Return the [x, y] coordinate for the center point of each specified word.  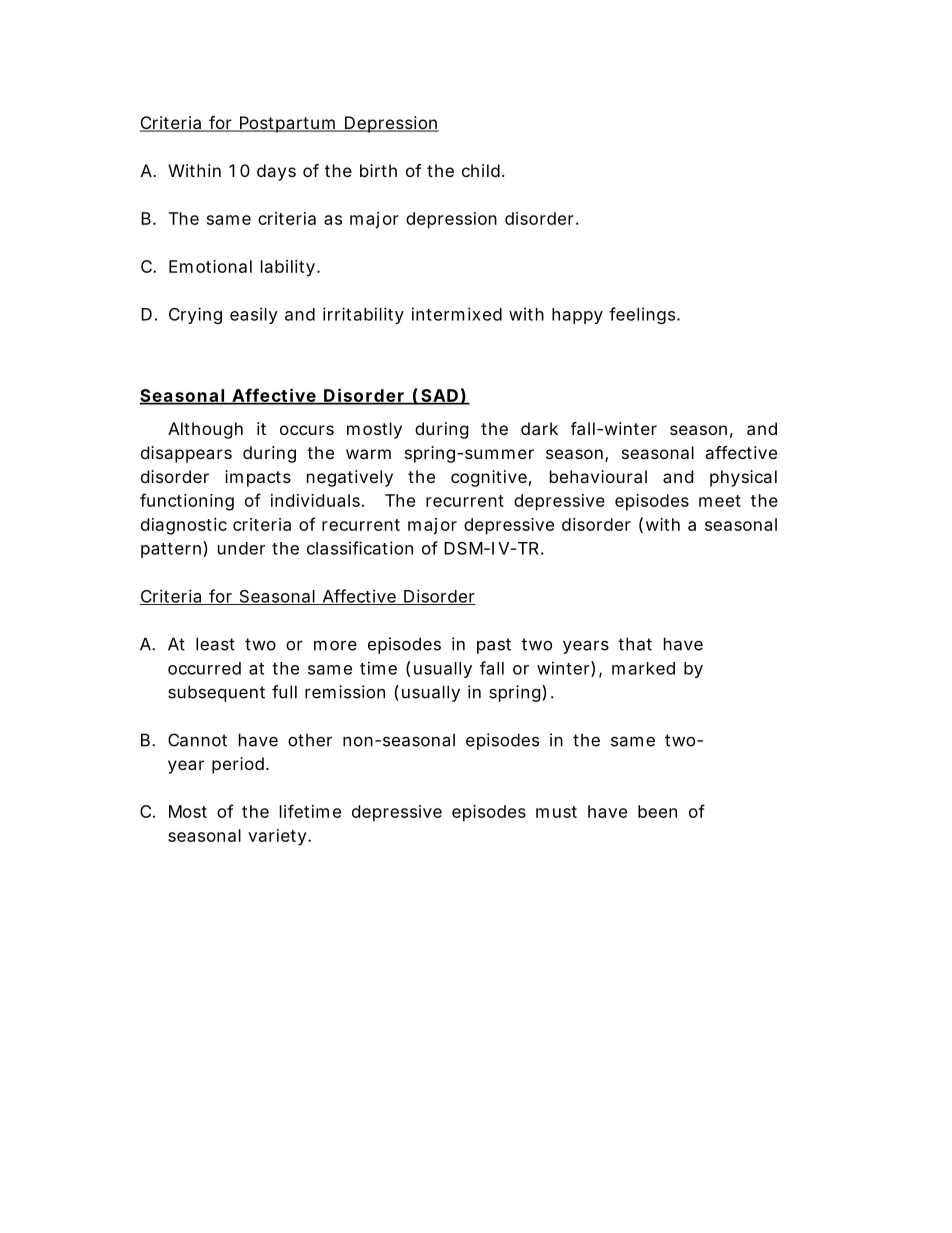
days [276, 172]
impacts [258, 478]
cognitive [489, 478]
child [481, 170]
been [657, 811]
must [556, 812]
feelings [642, 315]
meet [720, 501]
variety [277, 837]
